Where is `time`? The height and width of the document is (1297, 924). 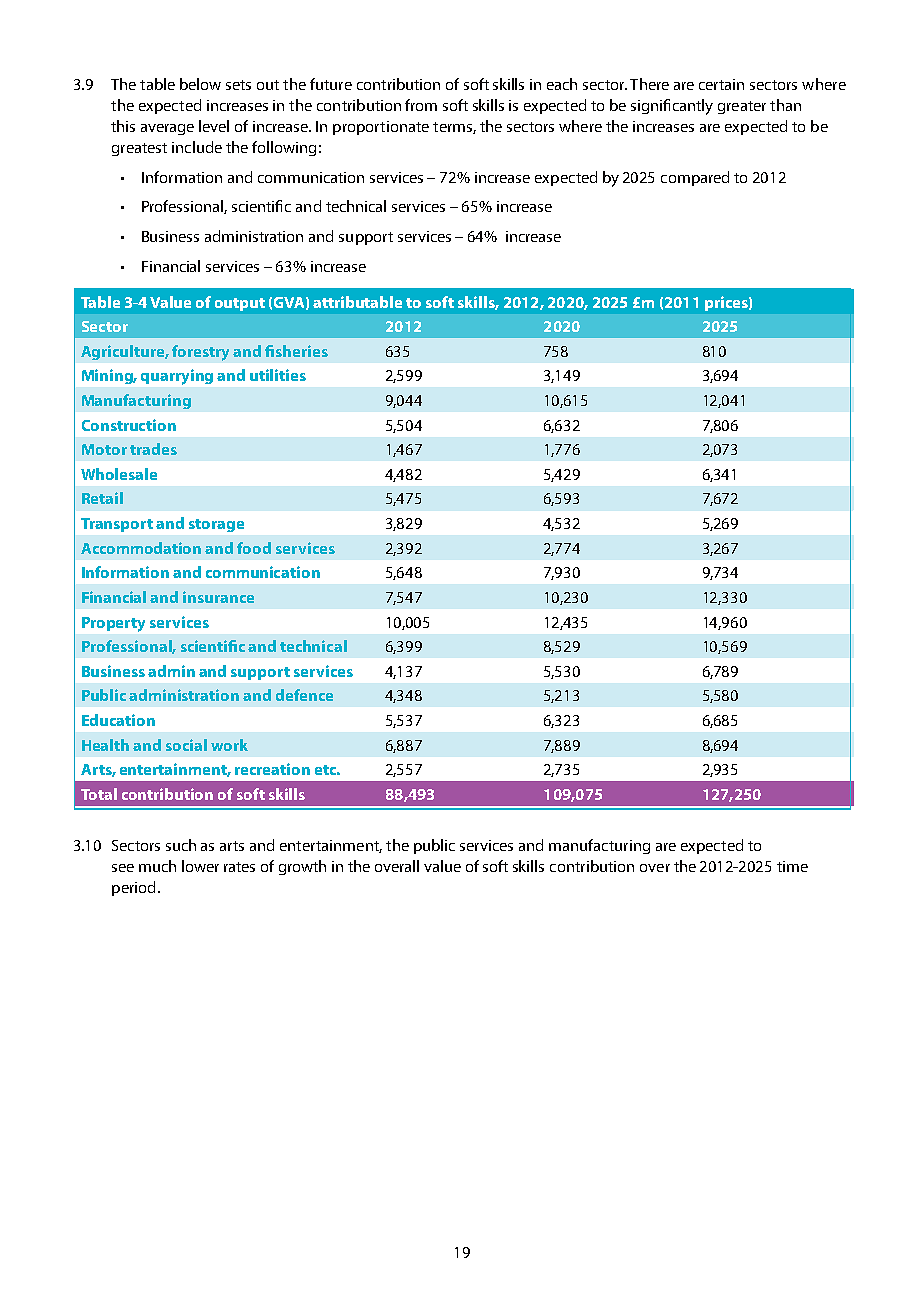
time is located at coordinates (792, 866).
